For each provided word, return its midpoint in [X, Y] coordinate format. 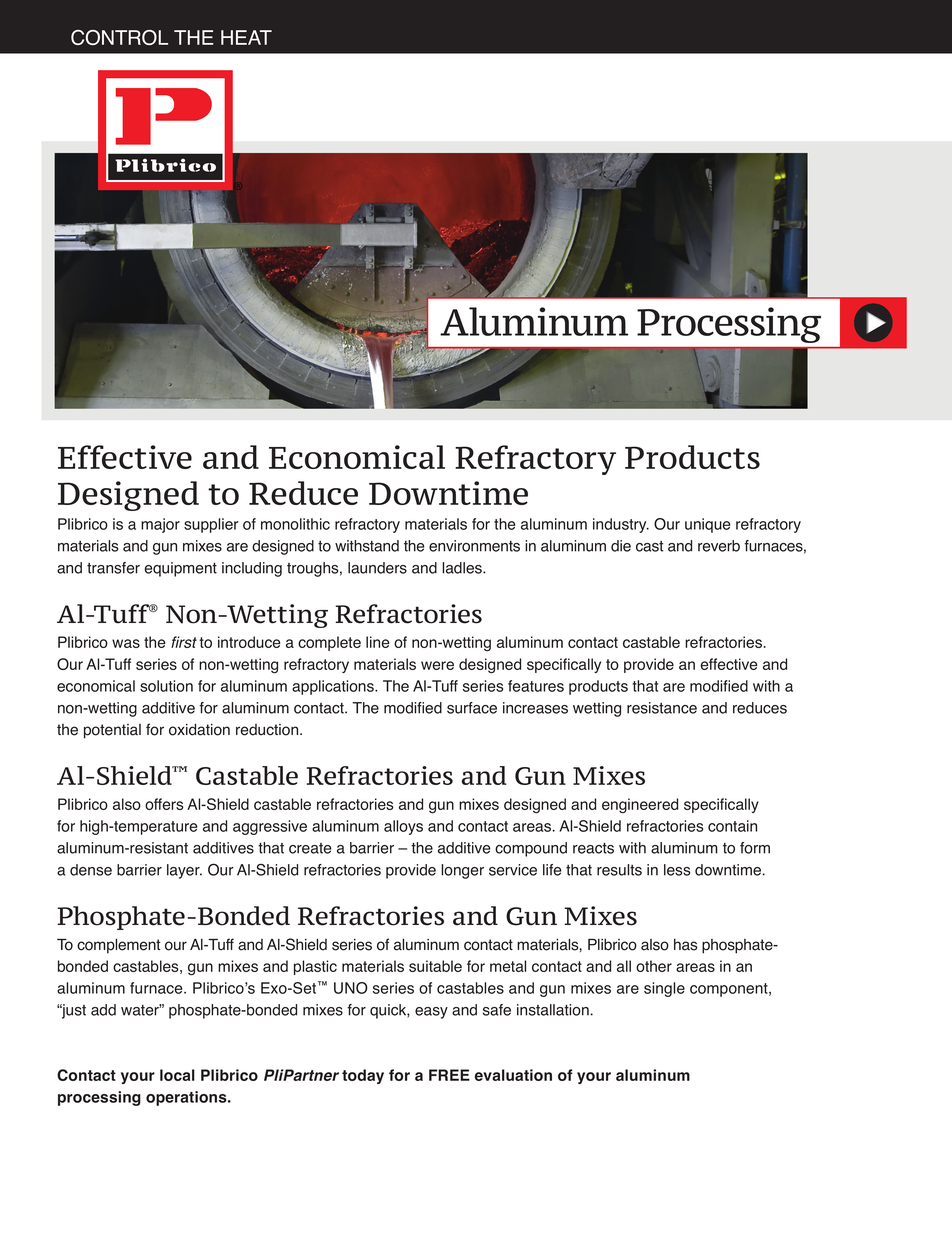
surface [472, 708]
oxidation [199, 729]
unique [707, 525]
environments [474, 546]
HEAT [246, 37]
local [177, 1075]
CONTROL [119, 37]
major [160, 525]
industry [621, 525]
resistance [662, 708]
